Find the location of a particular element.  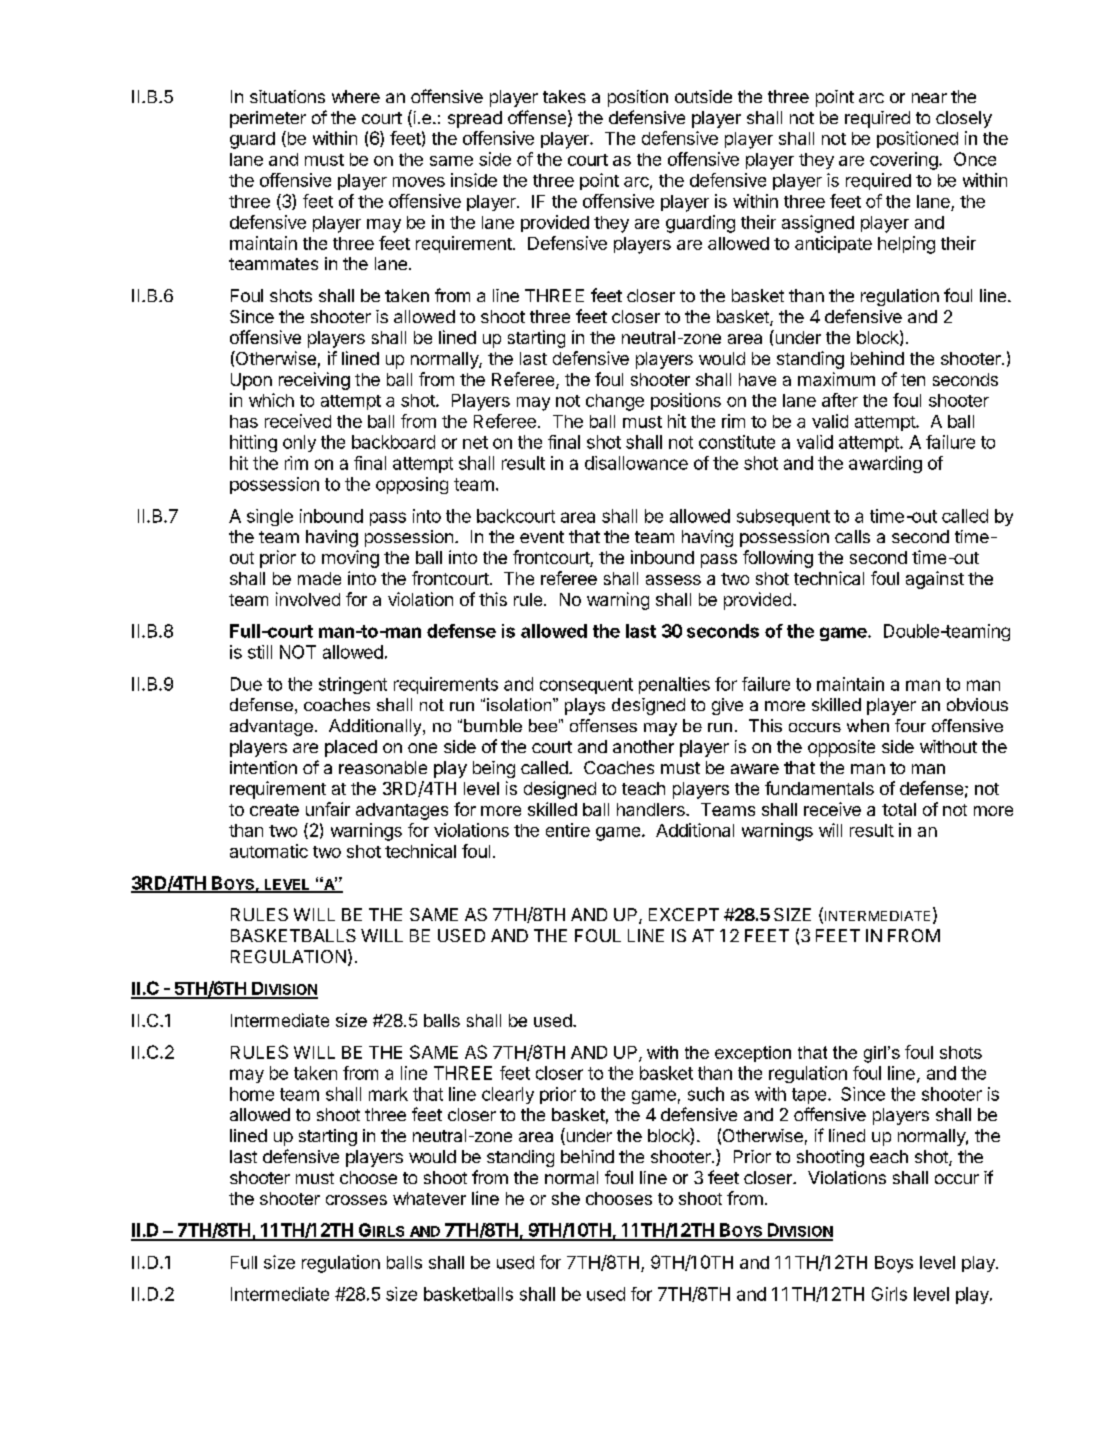

calls is located at coordinates (852, 536).
